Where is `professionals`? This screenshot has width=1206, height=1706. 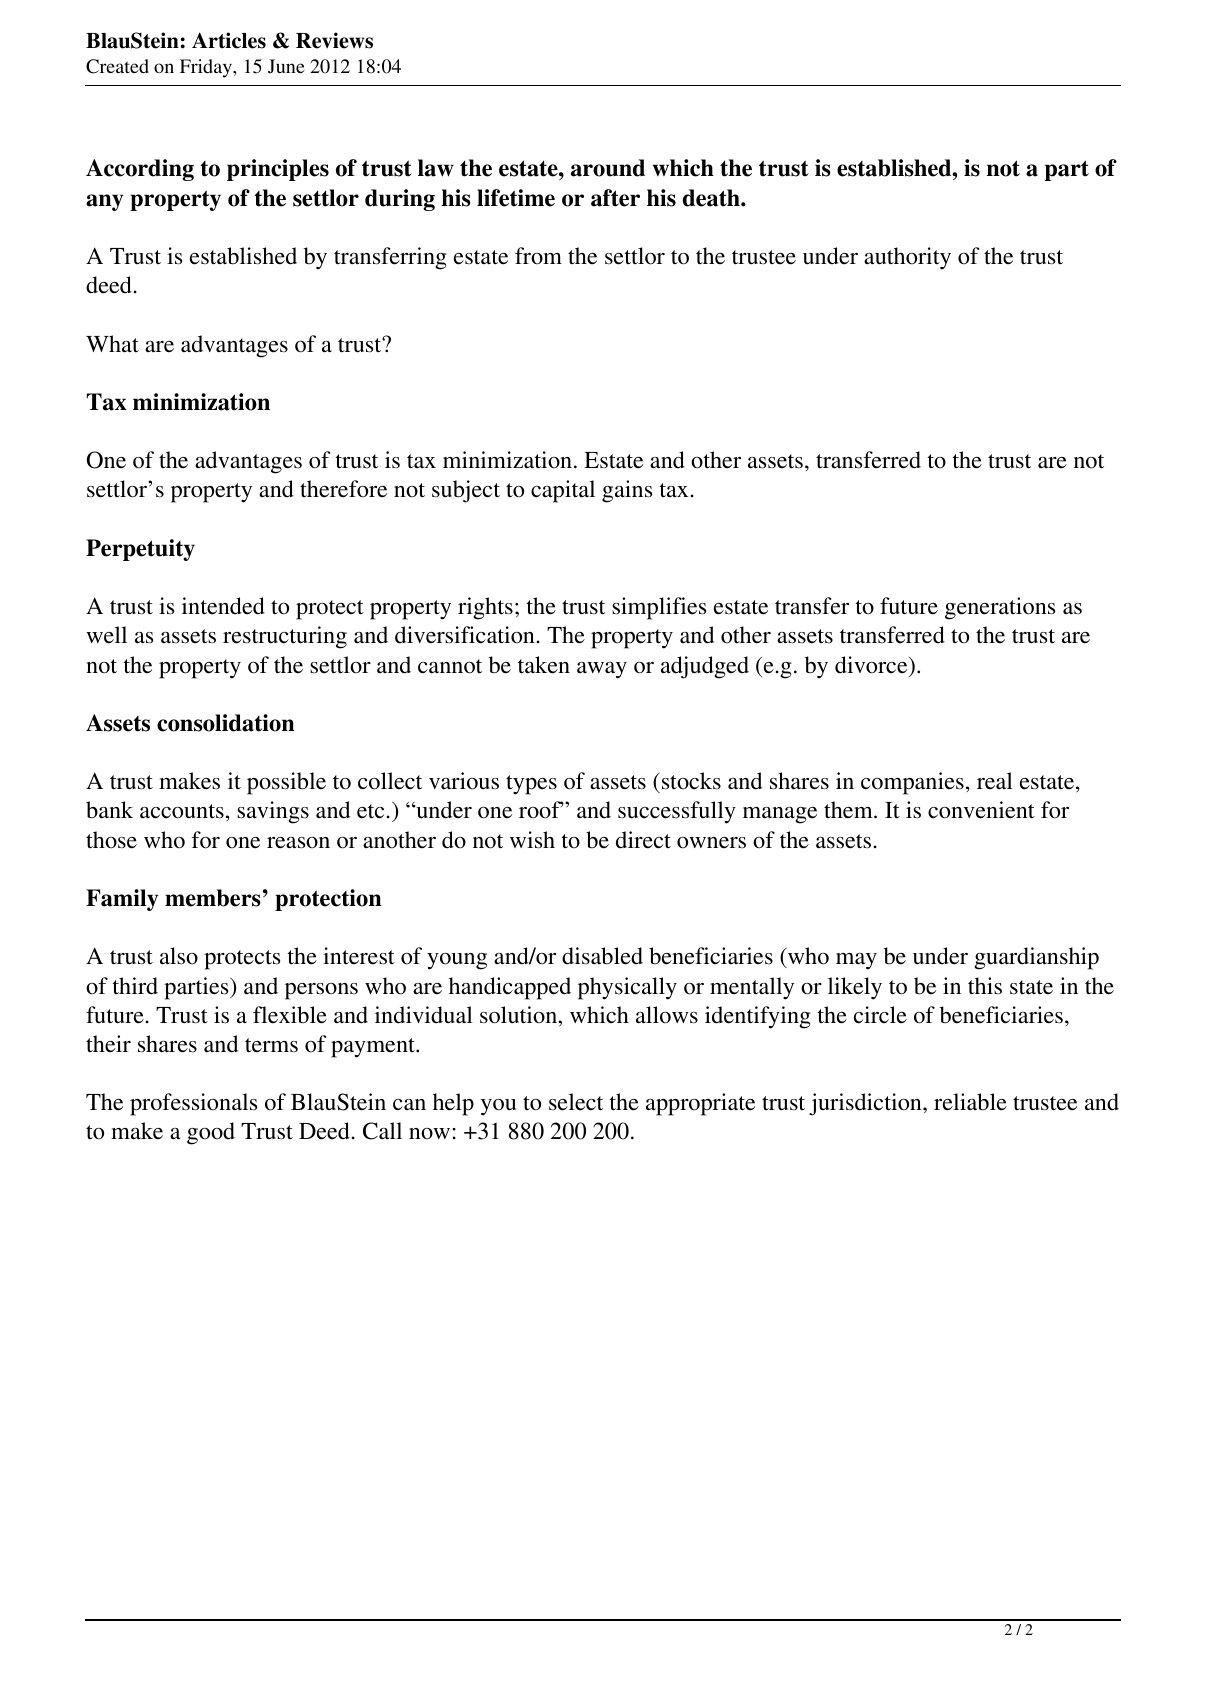 professionals is located at coordinates (193, 1104).
